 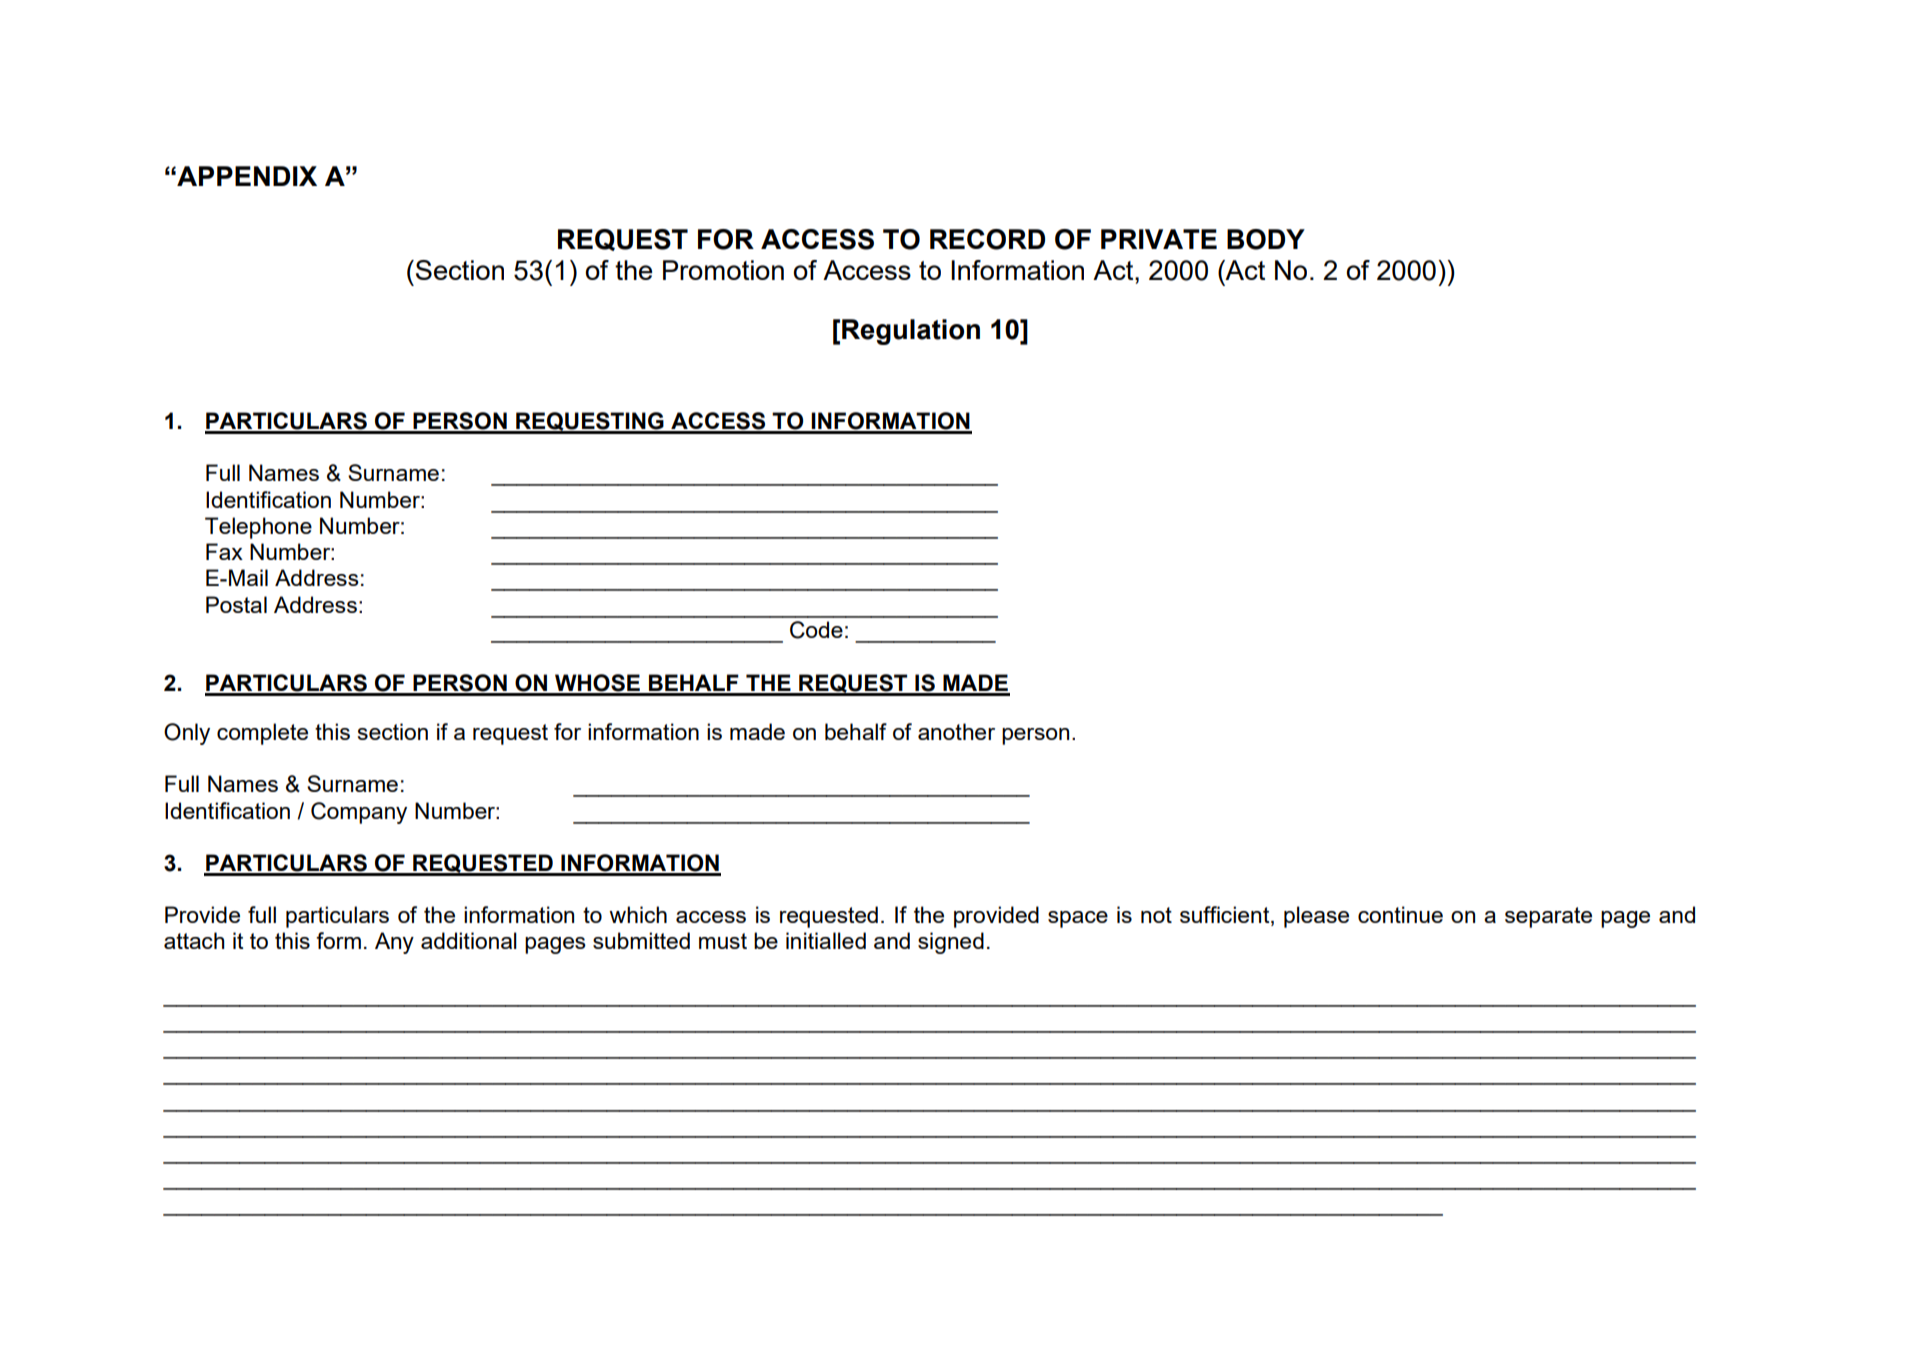 I want to click on another, so click(x=956, y=731).
